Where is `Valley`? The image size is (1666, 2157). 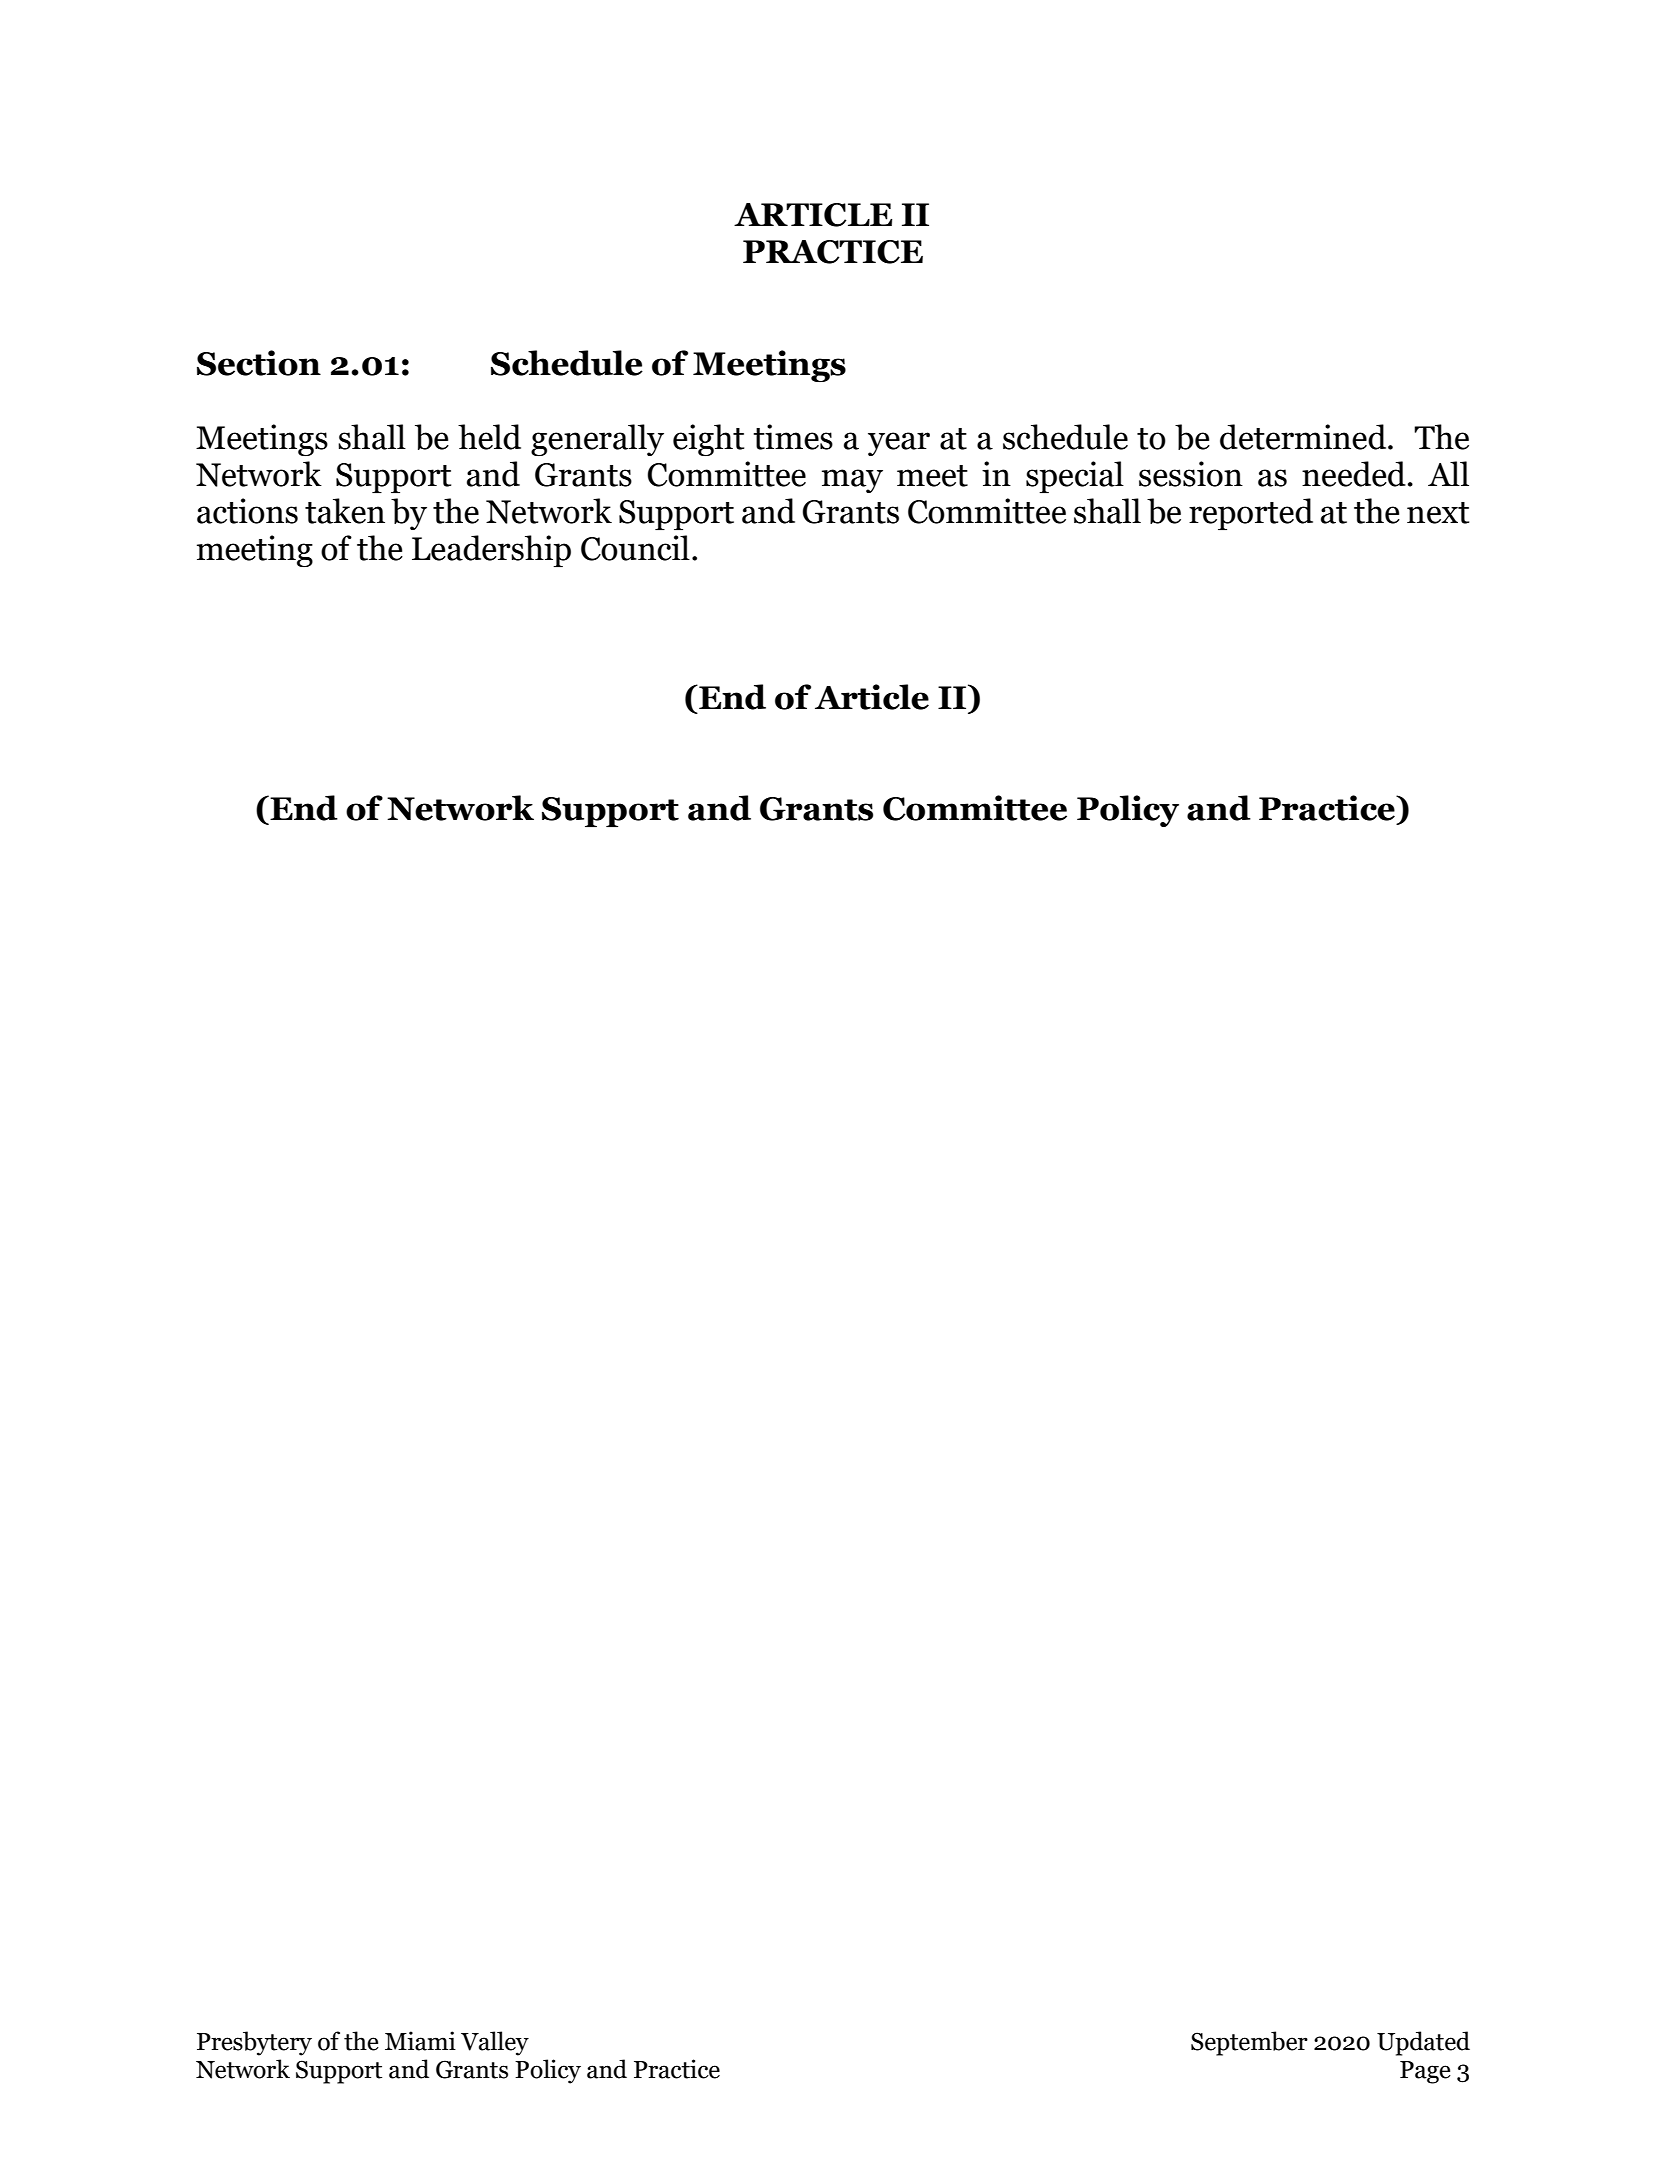
Valley is located at coordinates (495, 2043).
